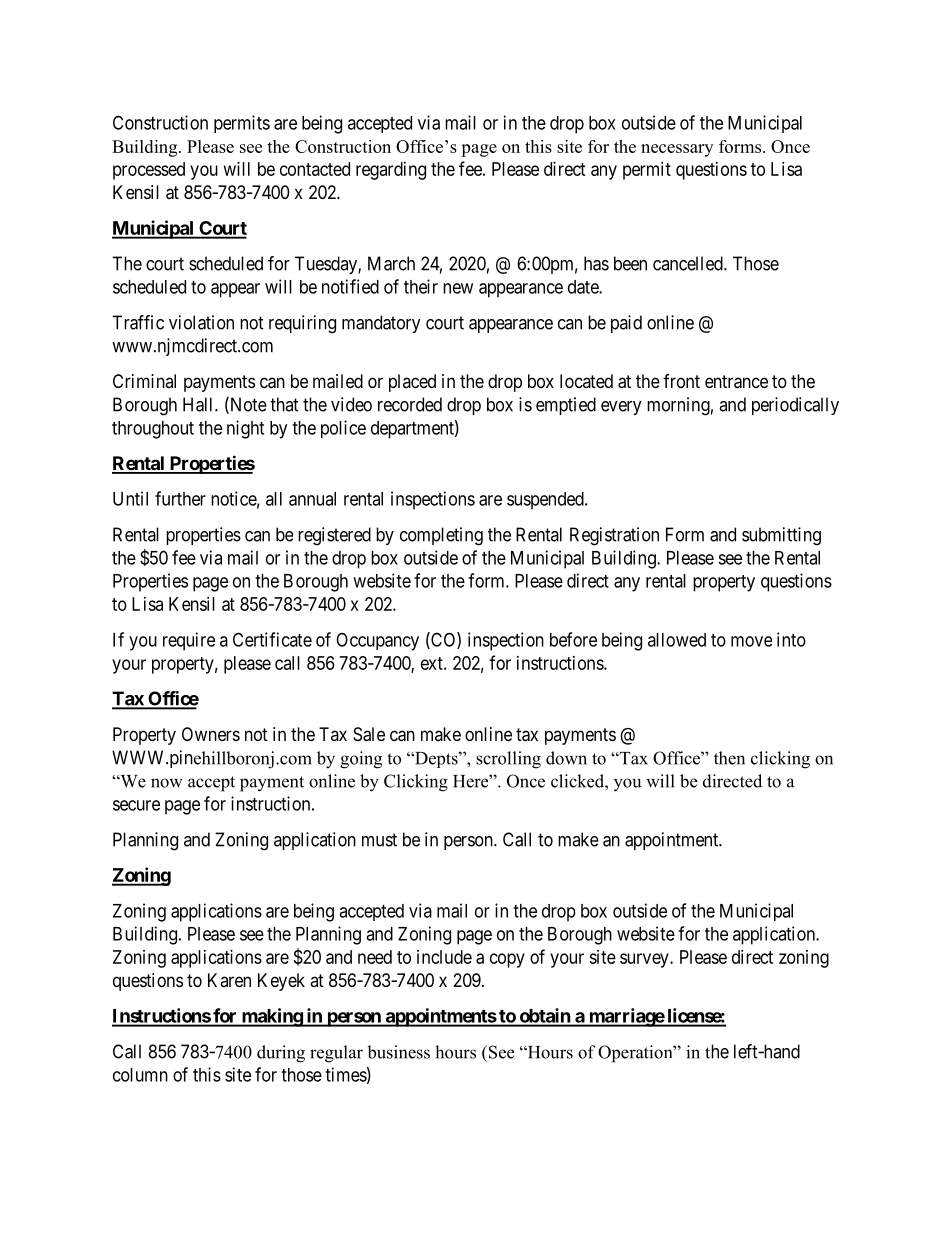  Describe the element at coordinates (391, 171) in the document. I see `regarding` at that location.
